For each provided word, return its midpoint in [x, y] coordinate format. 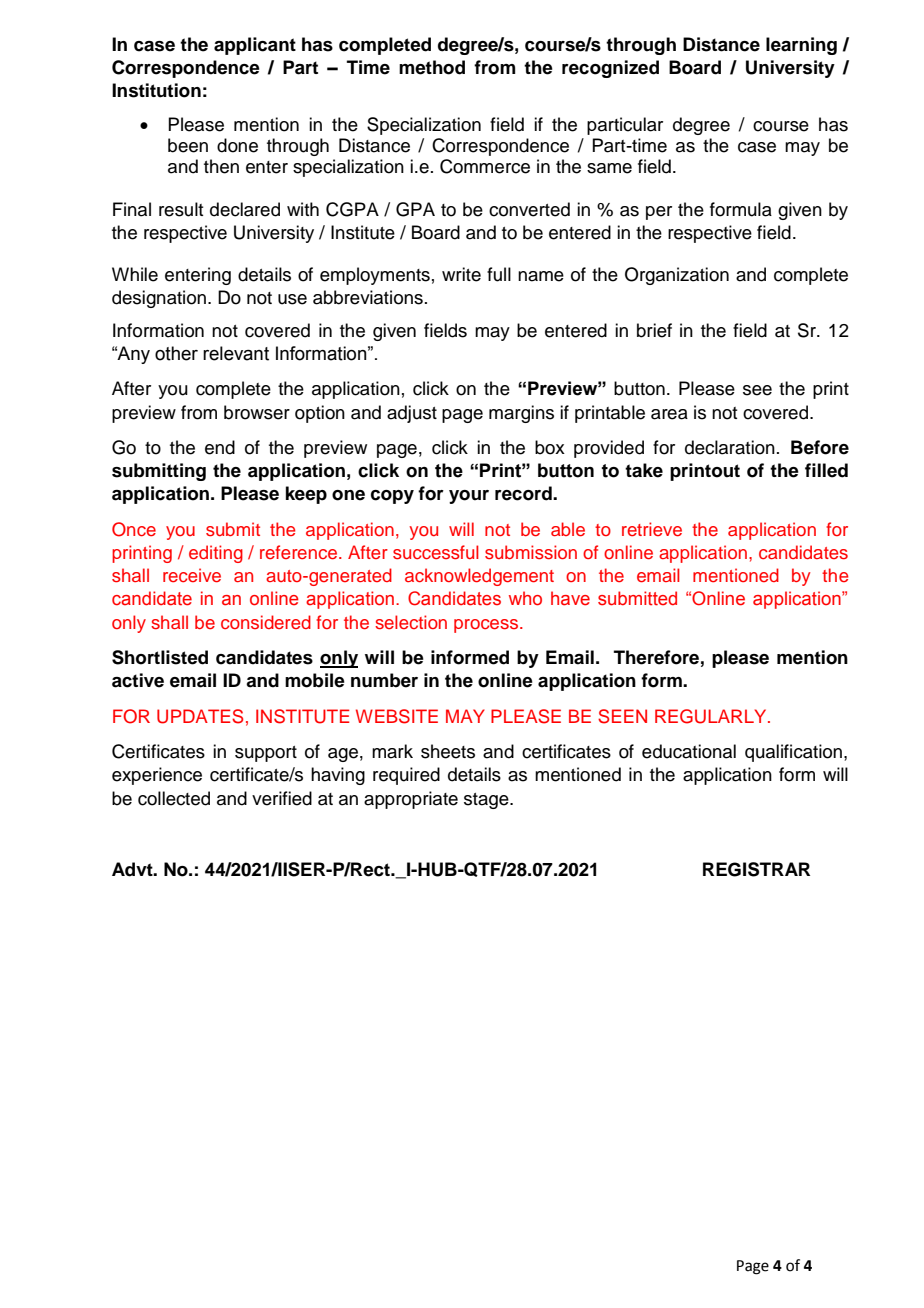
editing [216, 554]
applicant [255, 46]
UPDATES [200, 716]
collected [174, 798]
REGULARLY [712, 716]
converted [529, 209]
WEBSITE [397, 716]
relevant [236, 353]
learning [801, 46]
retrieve [652, 529]
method [432, 67]
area [669, 414]
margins [521, 414]
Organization [677, 276]
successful [436, 552]
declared [245, 209]
